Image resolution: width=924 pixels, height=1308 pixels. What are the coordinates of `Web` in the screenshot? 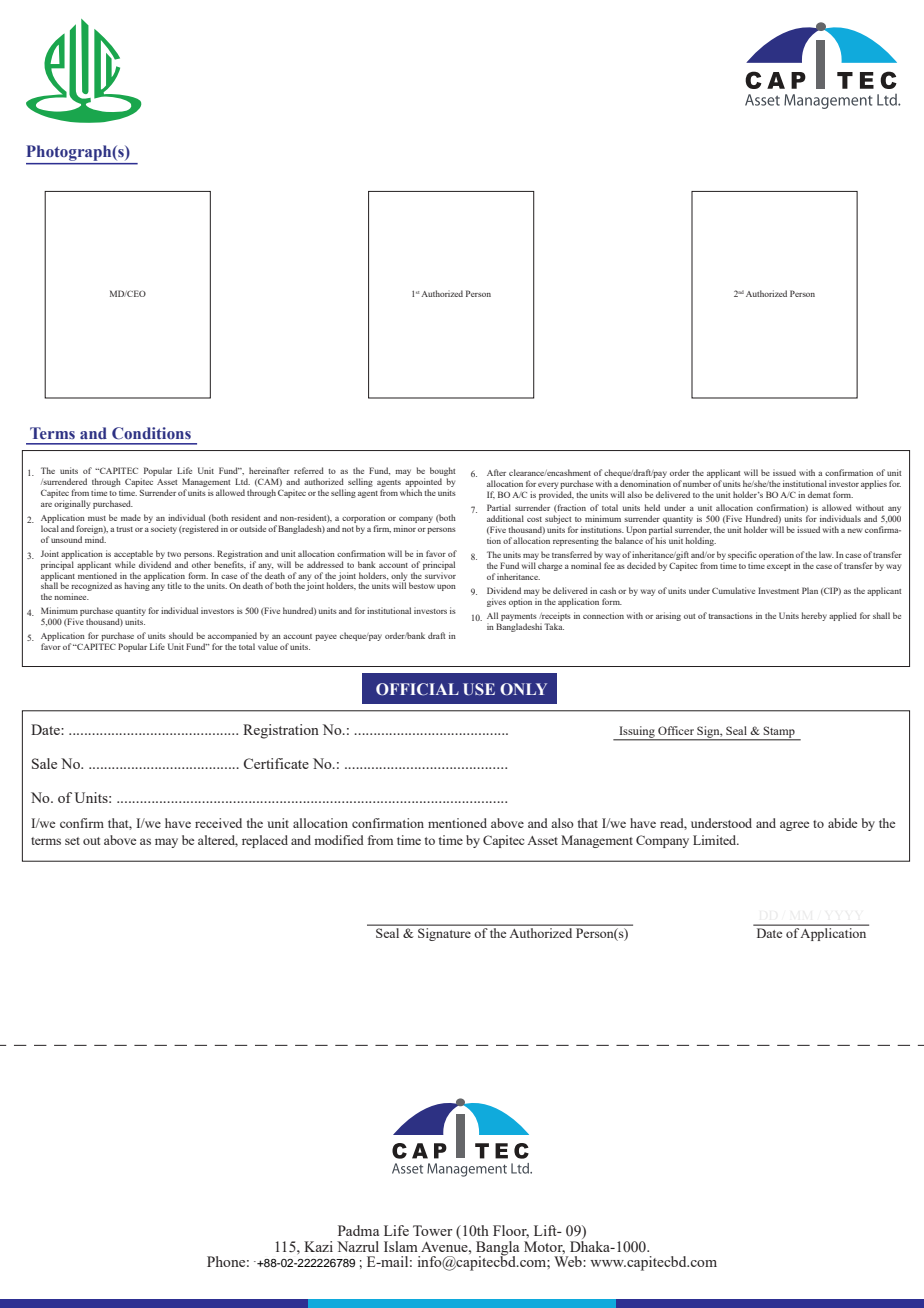 It's located at (569, 1261).
